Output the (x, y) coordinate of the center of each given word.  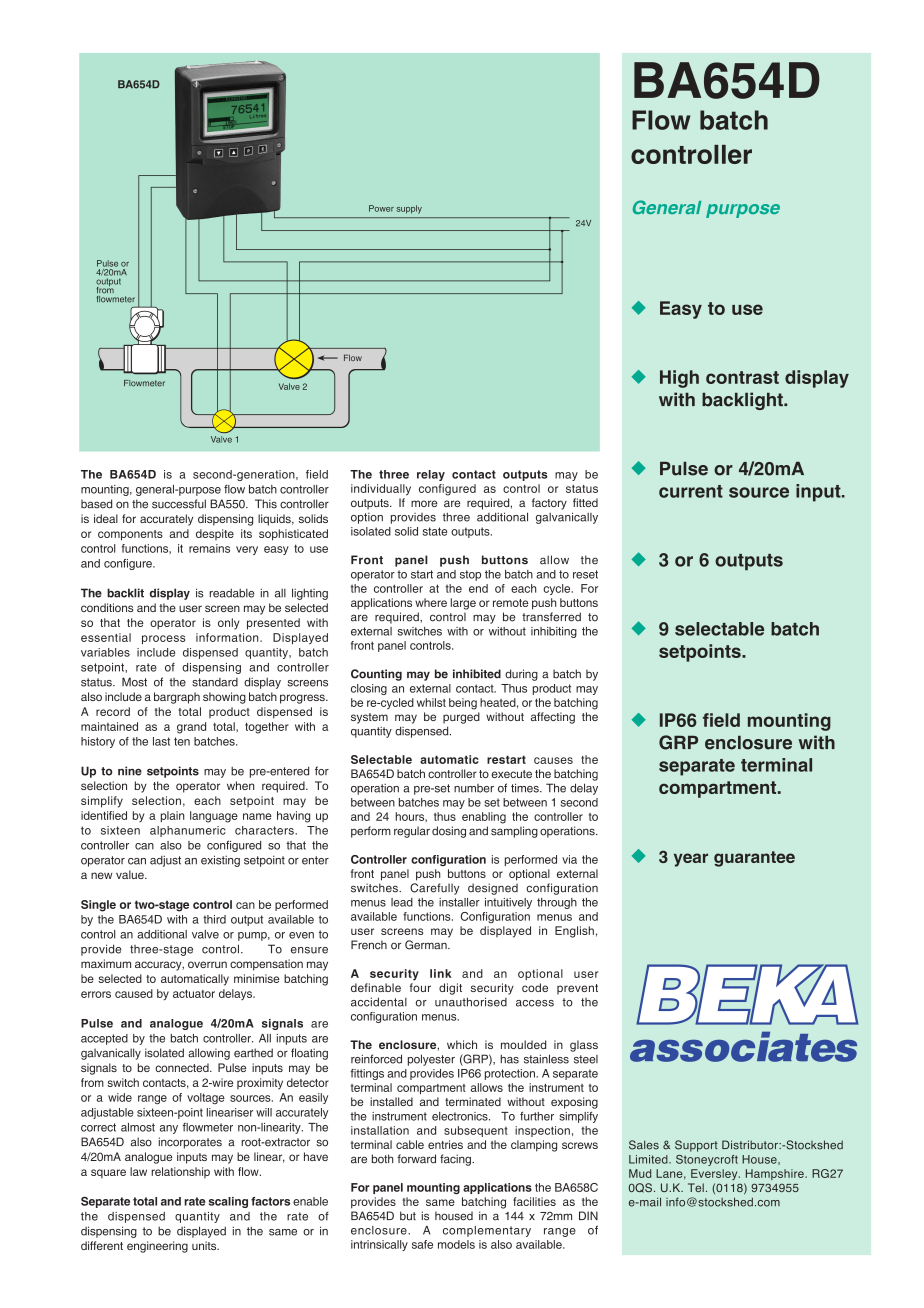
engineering (157, 1247)
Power (381, 208)
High (679, 379)
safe (422, 1244)
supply (409, 209)
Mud (640, 1173)
